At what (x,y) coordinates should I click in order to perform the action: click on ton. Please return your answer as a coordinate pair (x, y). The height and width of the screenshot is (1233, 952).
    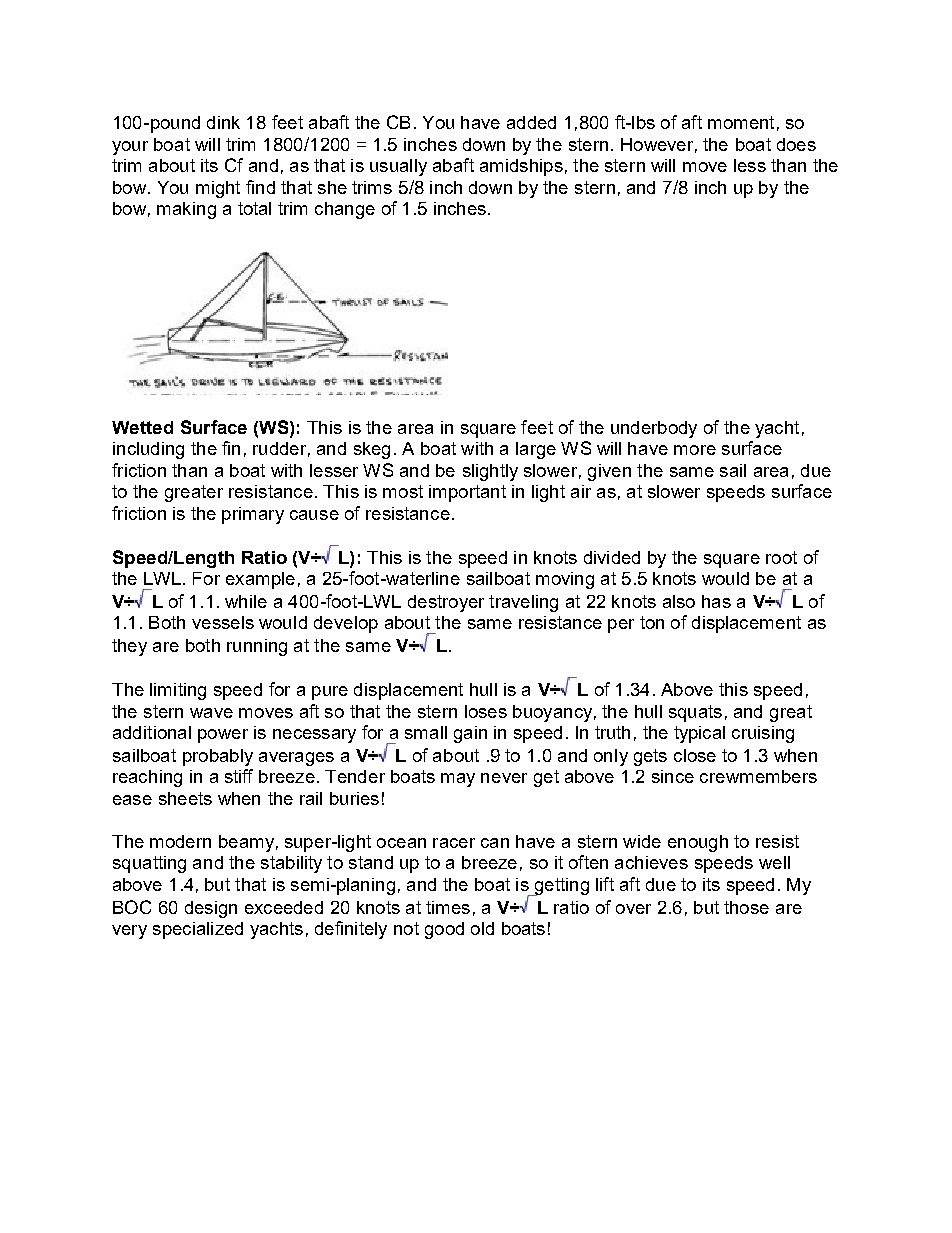
    Looking at the image, I should click on (652, 622).
